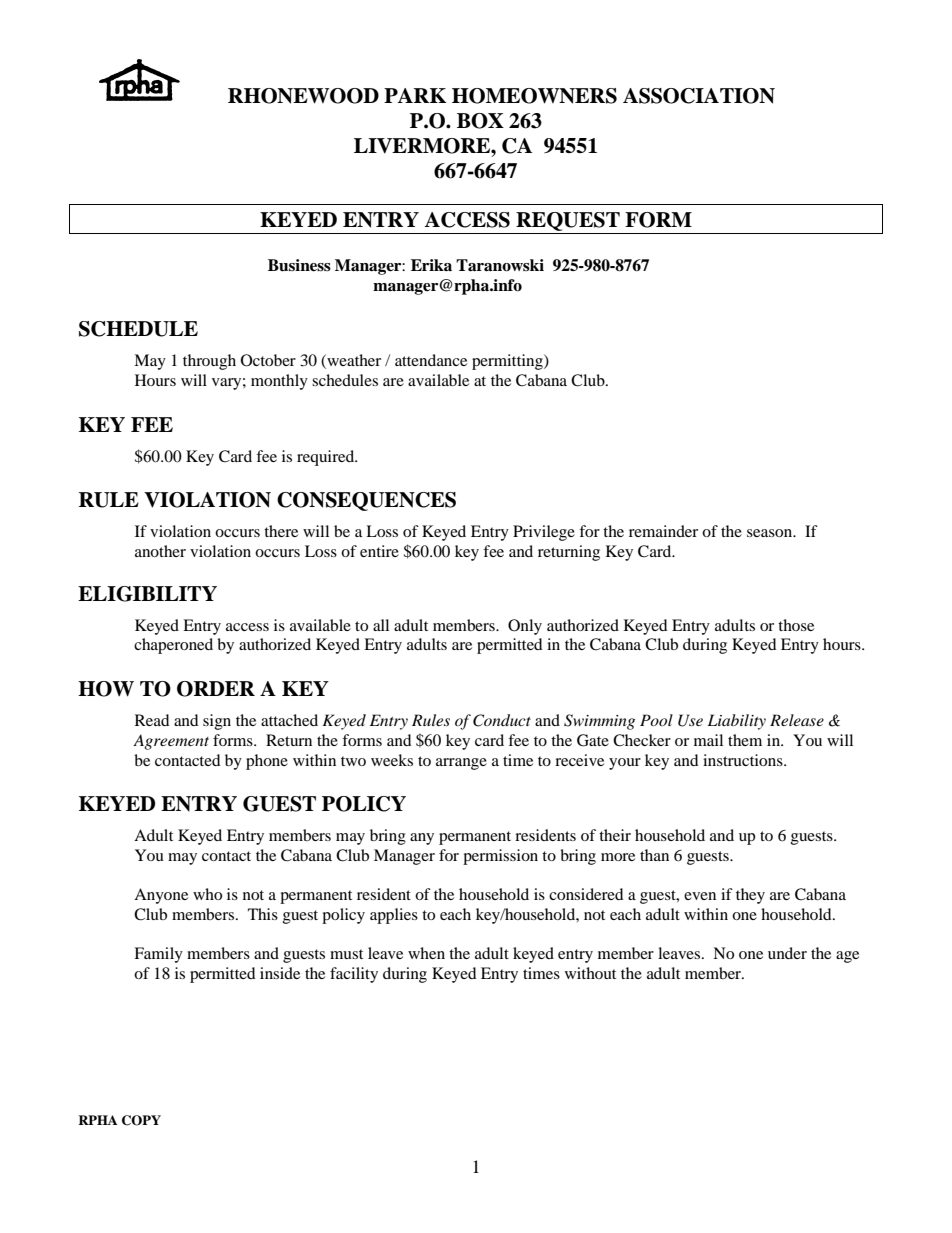 The width and height of the screenshot is (952, 1233). What do you see at coordinates (299, 265) in the screenshot?
I see `Business` at bounding box center [299, 265].
